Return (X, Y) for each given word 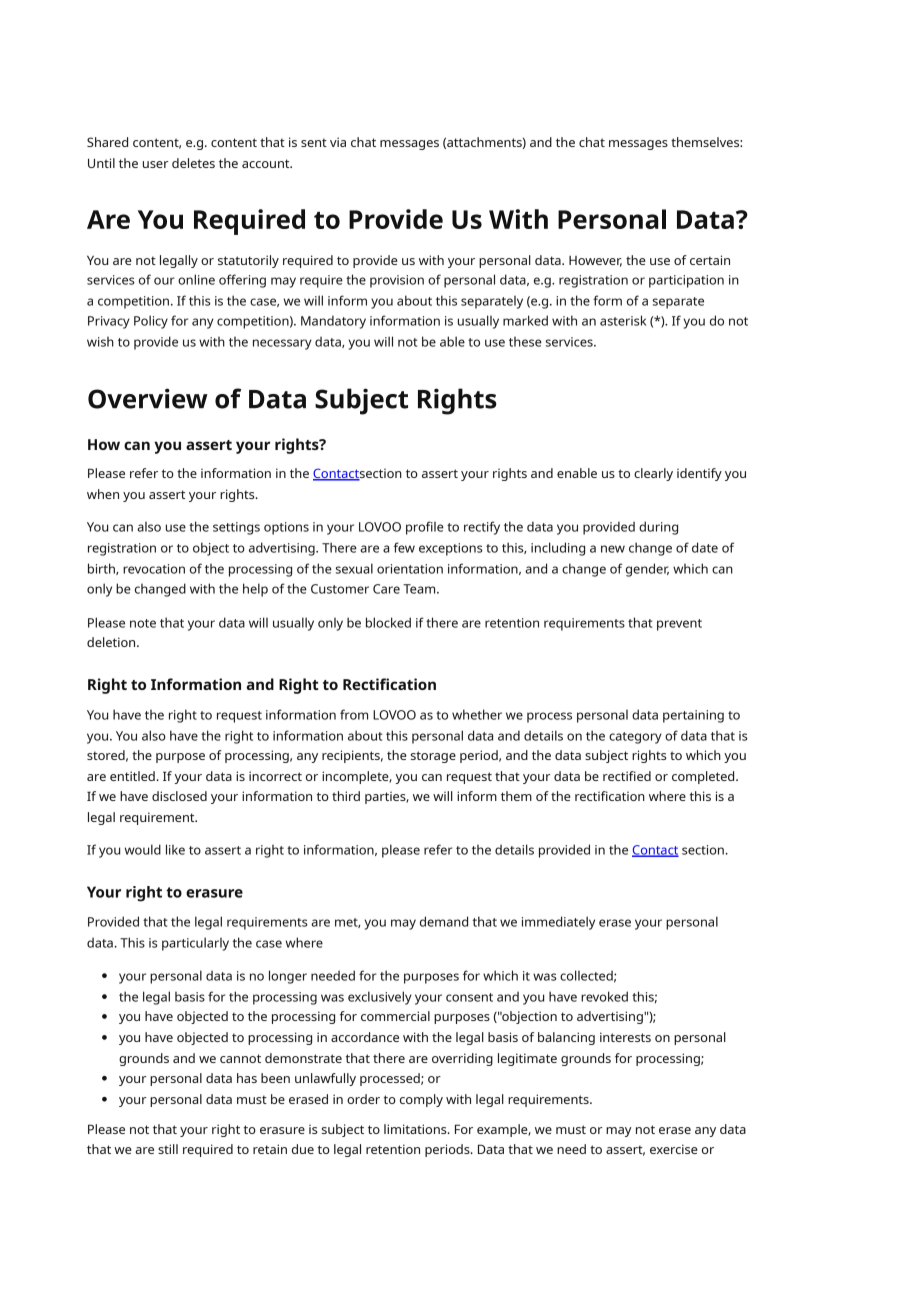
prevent (679, 625)
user (156, 164)
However (595, 261)
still (168, 1149)
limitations (416, 1129)
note (143, 623)
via (338, 142)
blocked (388, 622)
